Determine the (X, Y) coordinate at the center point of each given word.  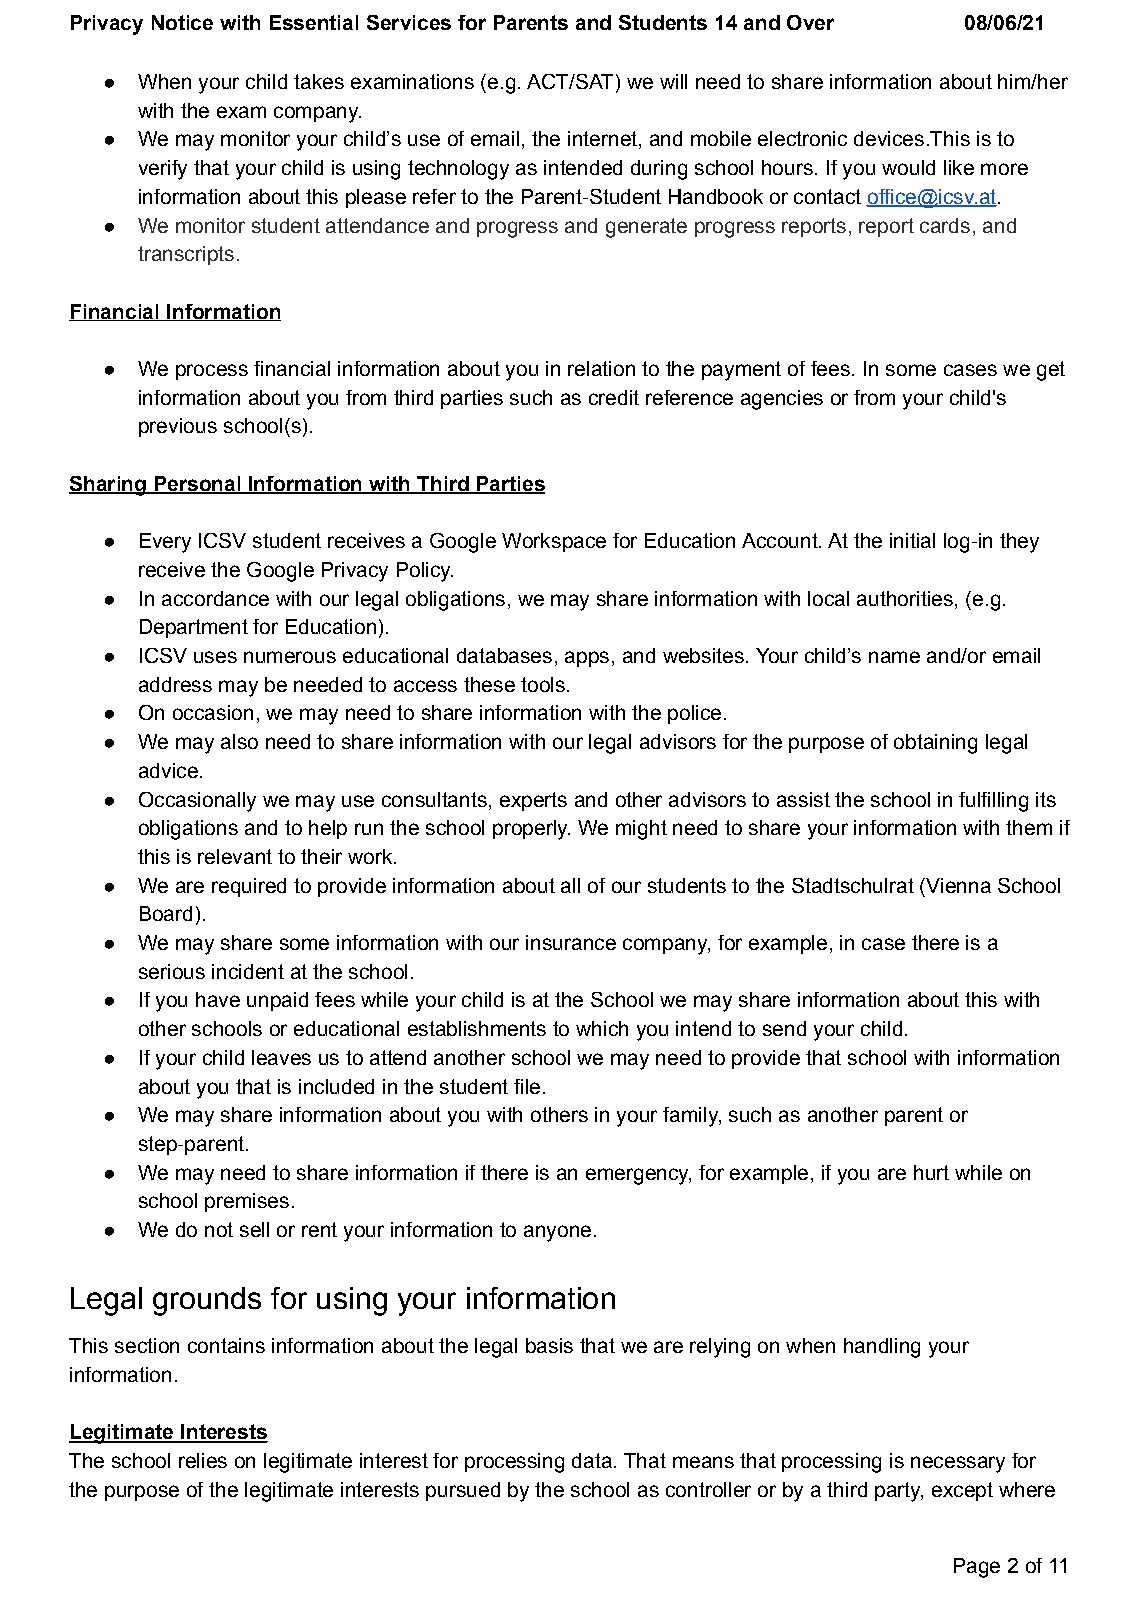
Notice (182, 22)
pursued (463, 1491)
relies (203, 1460)
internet (602, 138)
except (962, 1491)
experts (533, 801)
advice (168, 770)
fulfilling (993, 802)
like (959, 167)
